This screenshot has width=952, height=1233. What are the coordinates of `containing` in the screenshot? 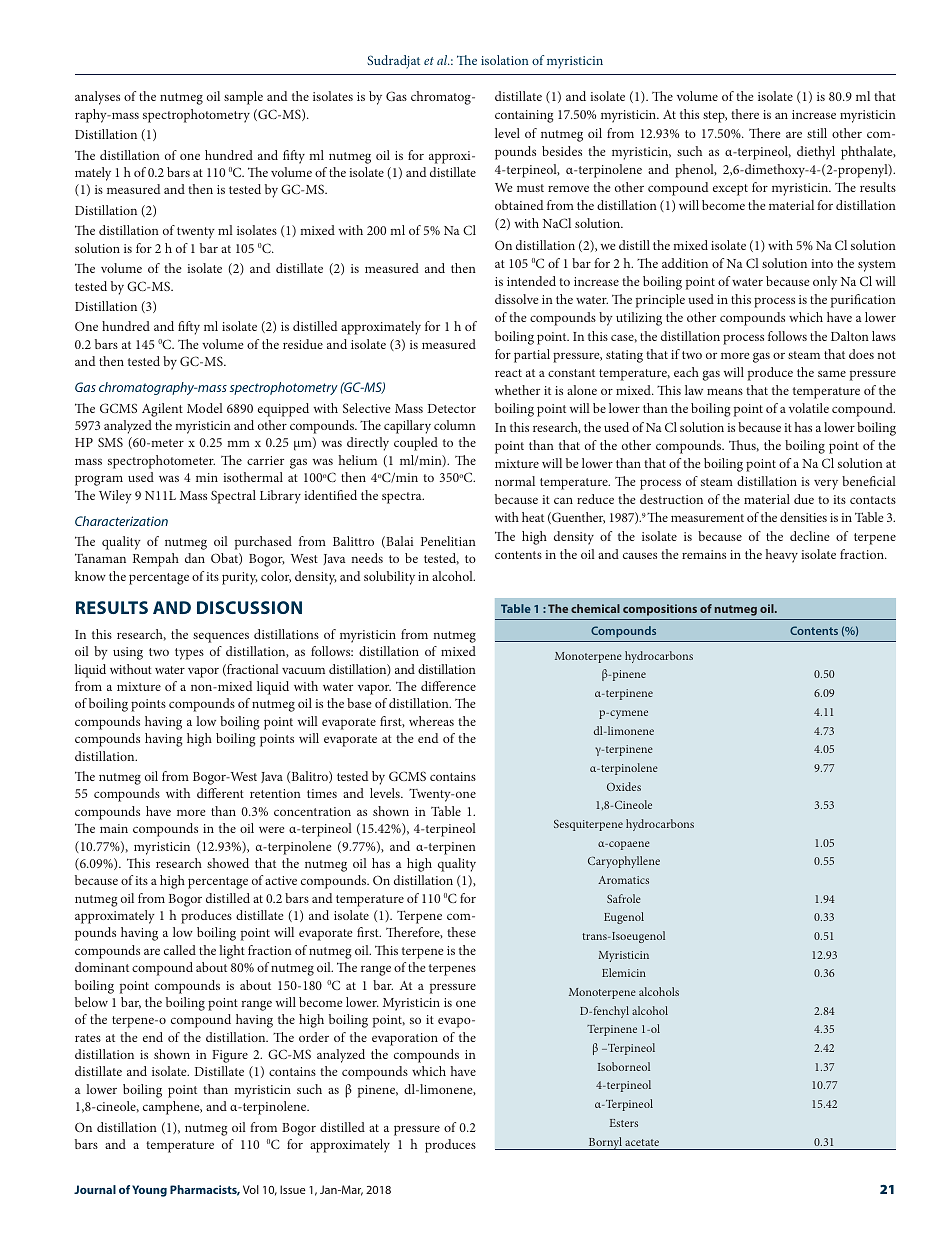 It's located at (524, 116).
